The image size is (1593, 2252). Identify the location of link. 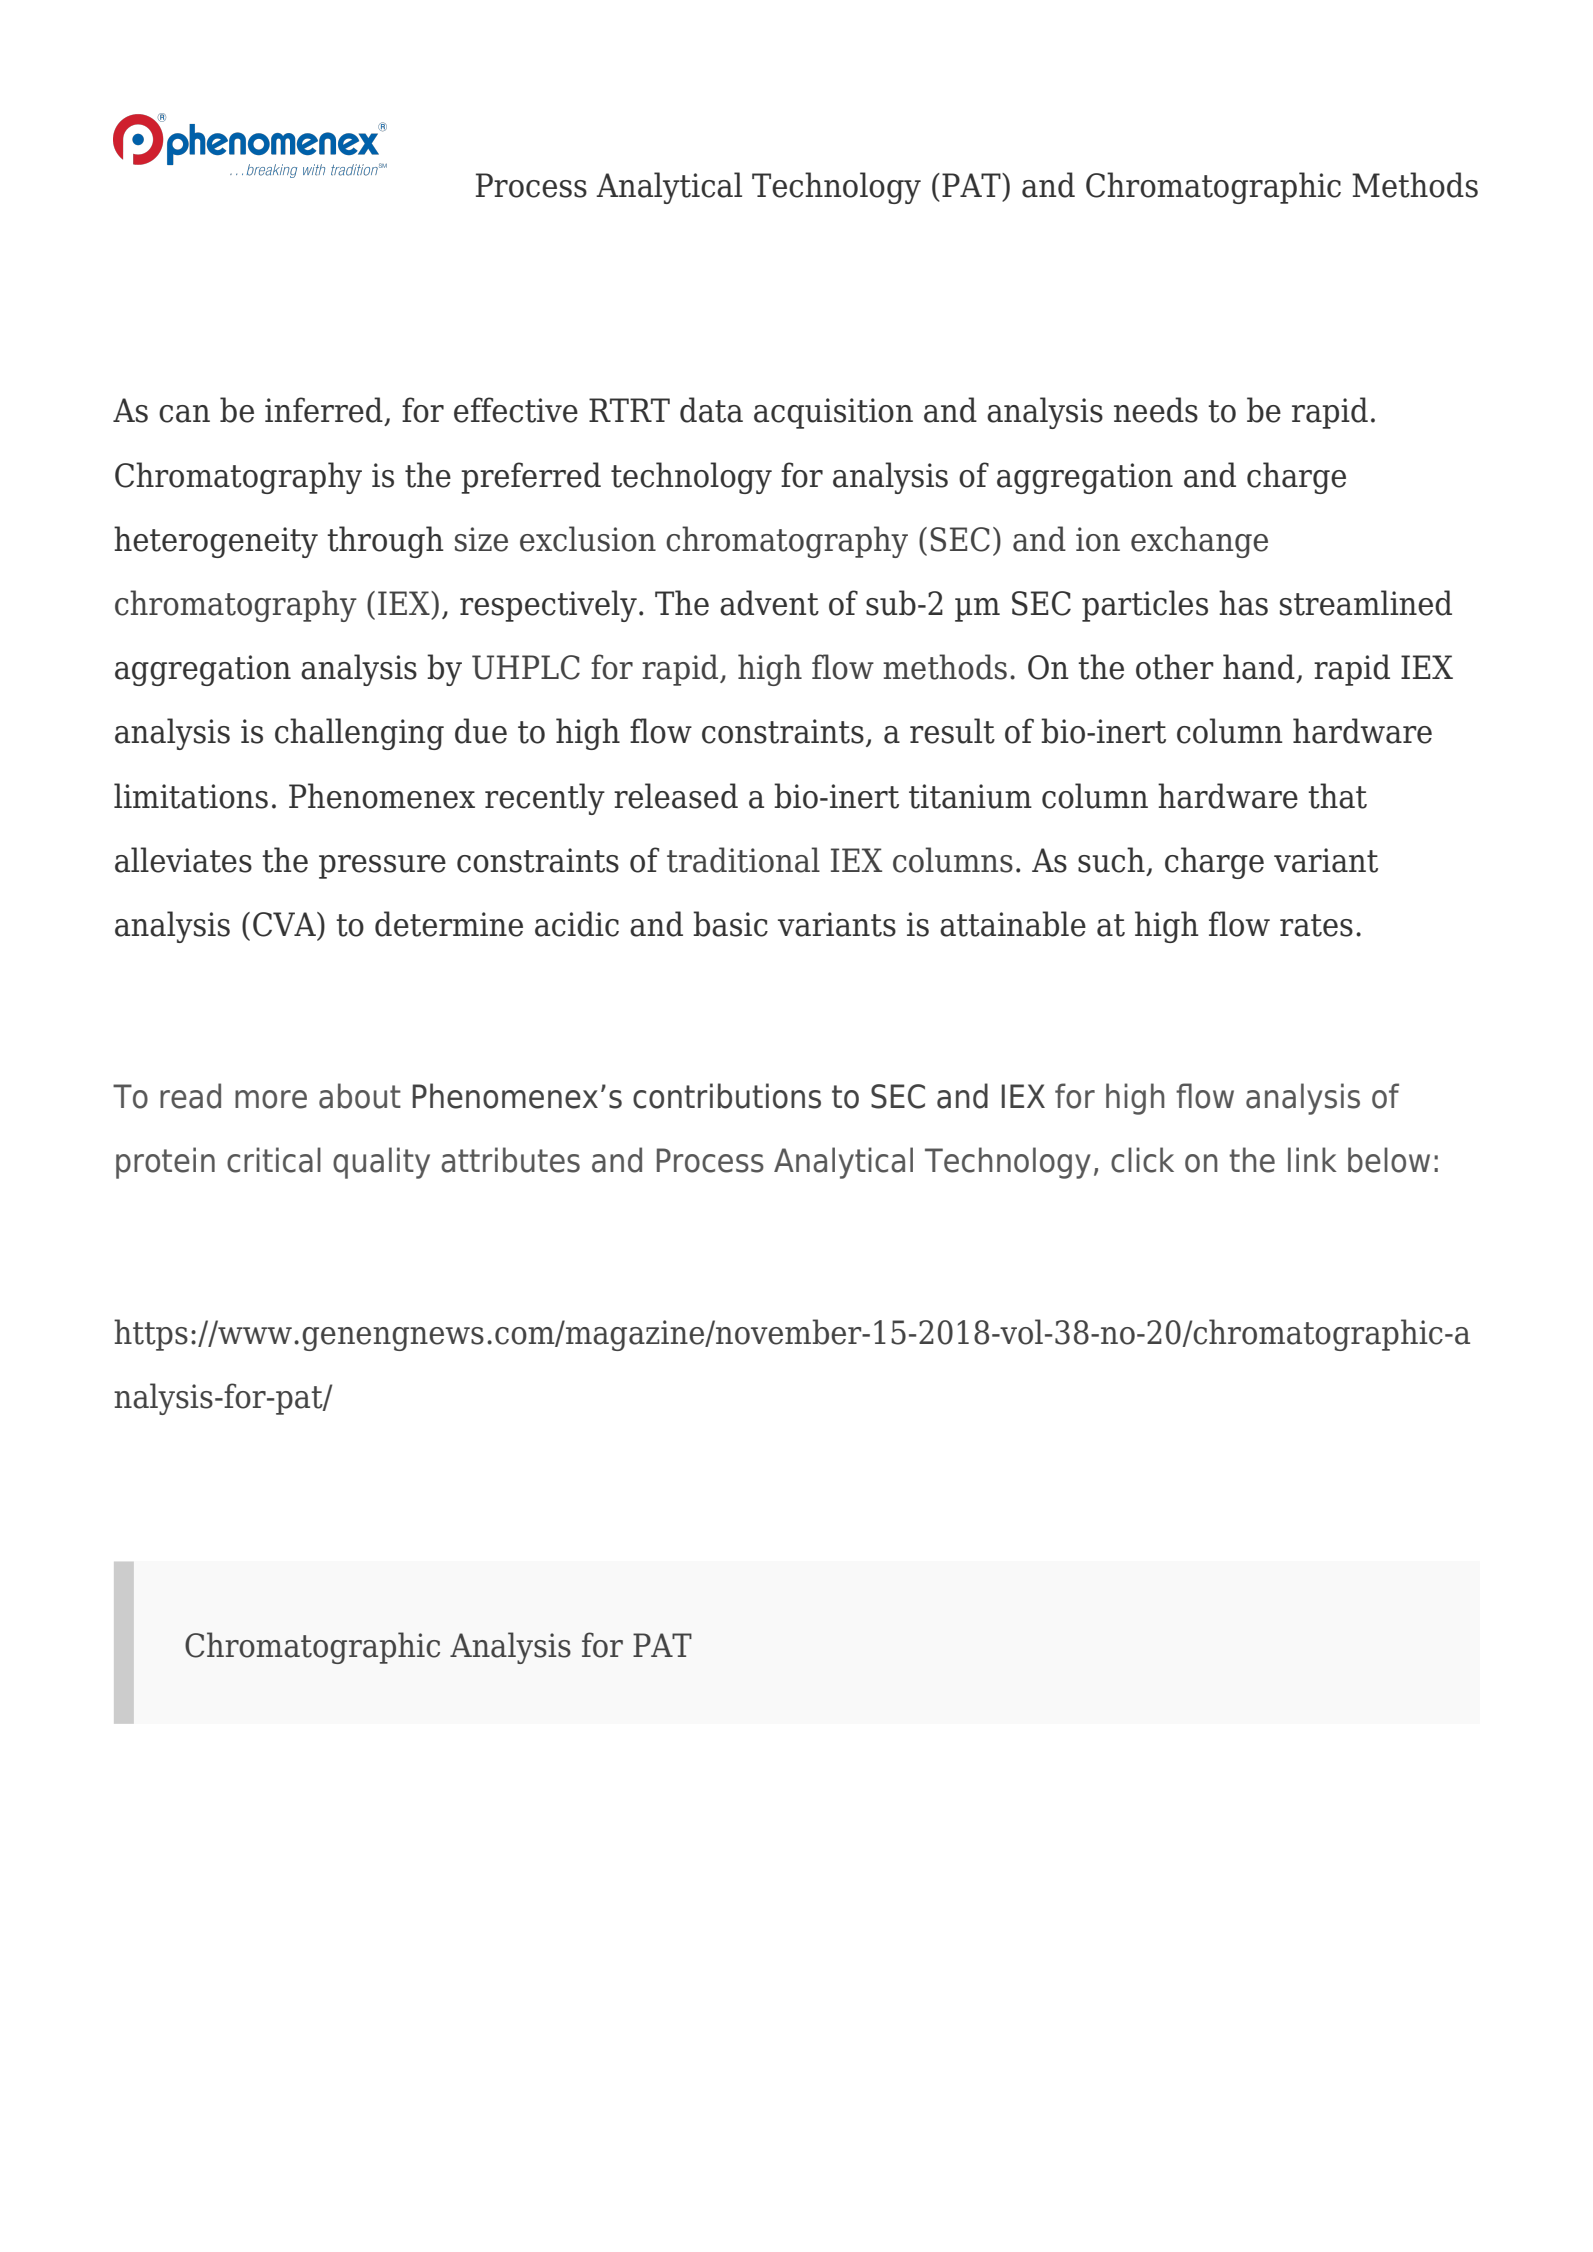
(1312, 1159).
